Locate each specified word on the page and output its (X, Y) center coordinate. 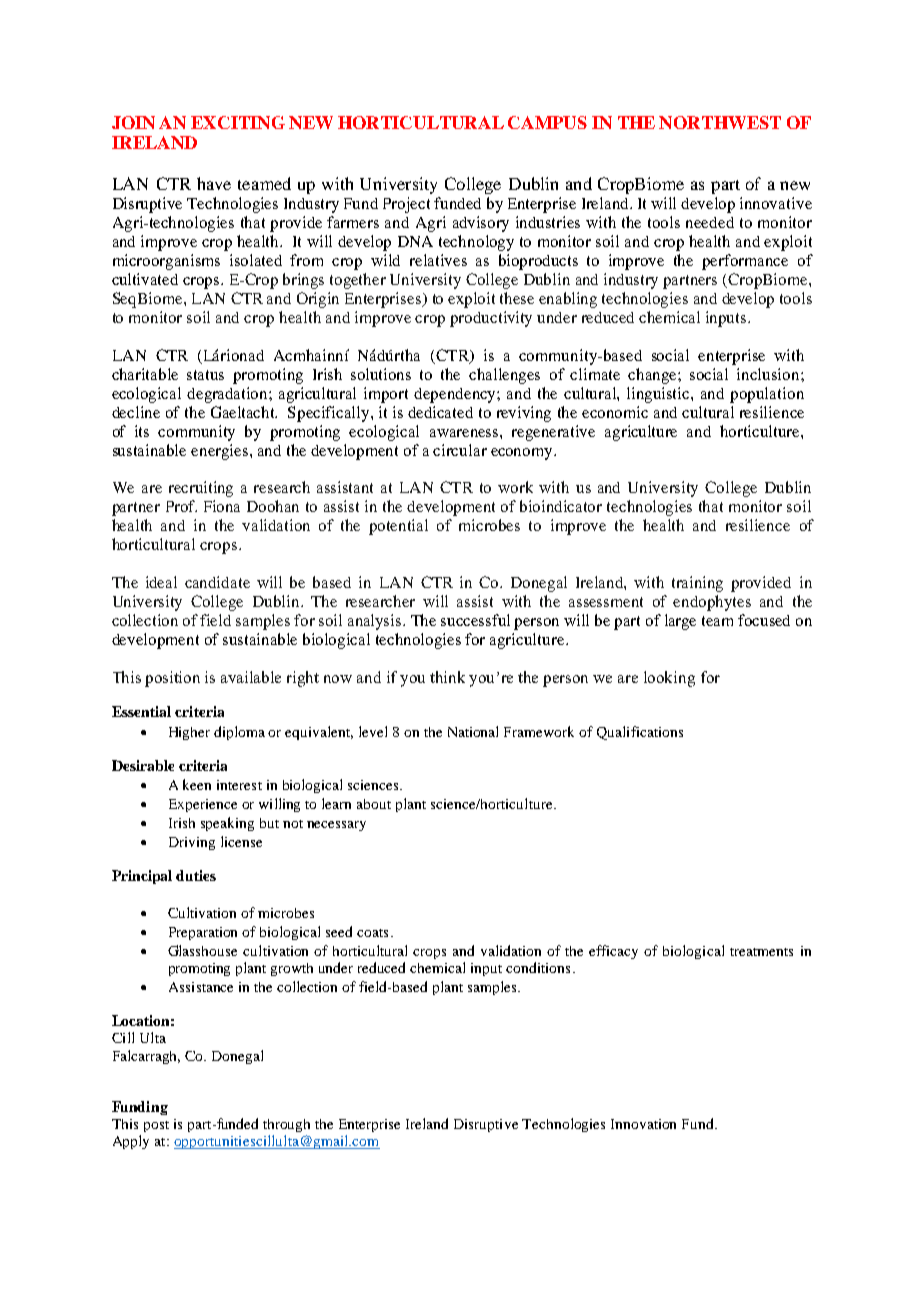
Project (406, 205)
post (156, 1126)
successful (475, 620)
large (680, 622)
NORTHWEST (720, 122)
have (214, 183)
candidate (217, 582)
